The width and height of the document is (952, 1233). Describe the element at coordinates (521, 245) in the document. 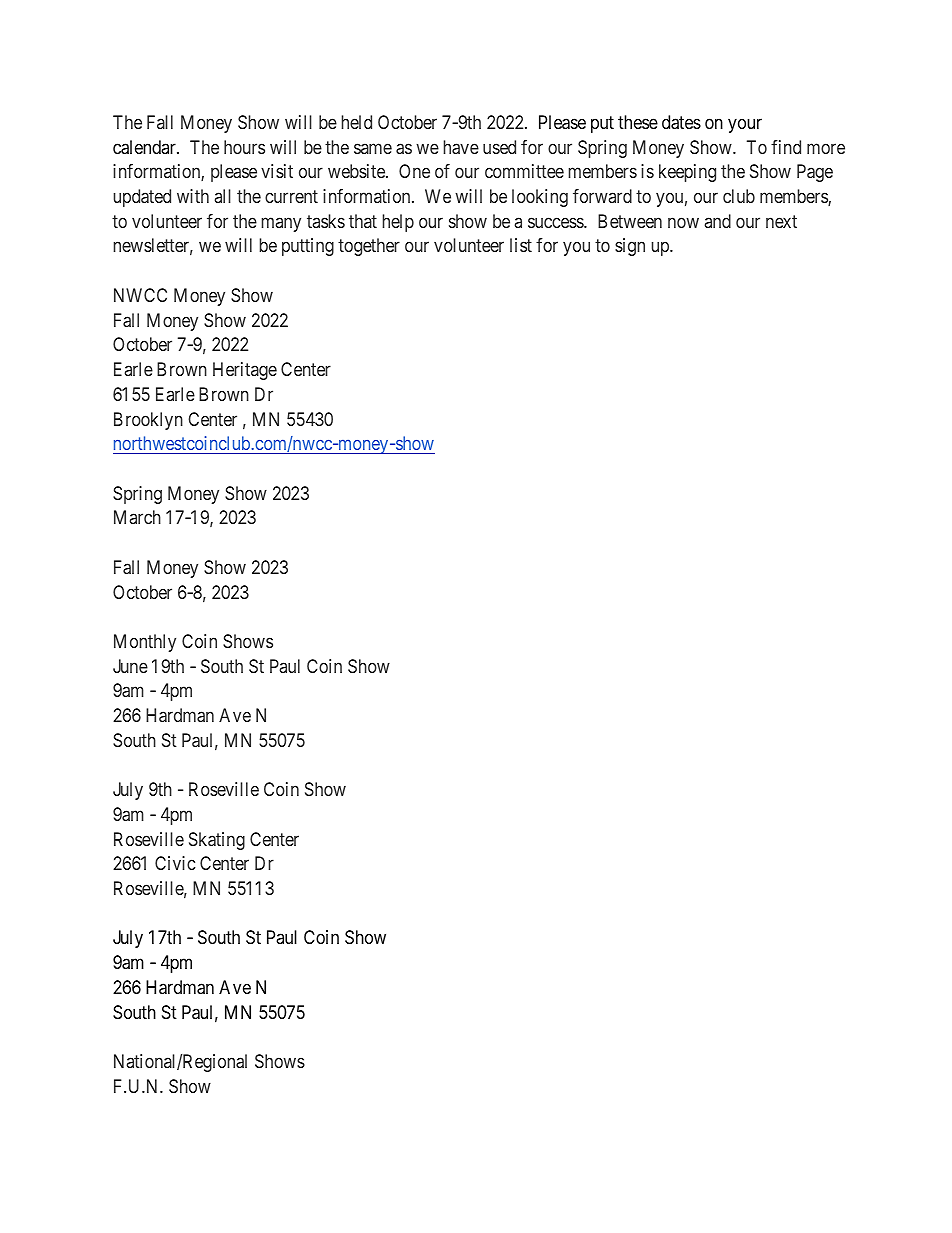

I see `list` at that location.
